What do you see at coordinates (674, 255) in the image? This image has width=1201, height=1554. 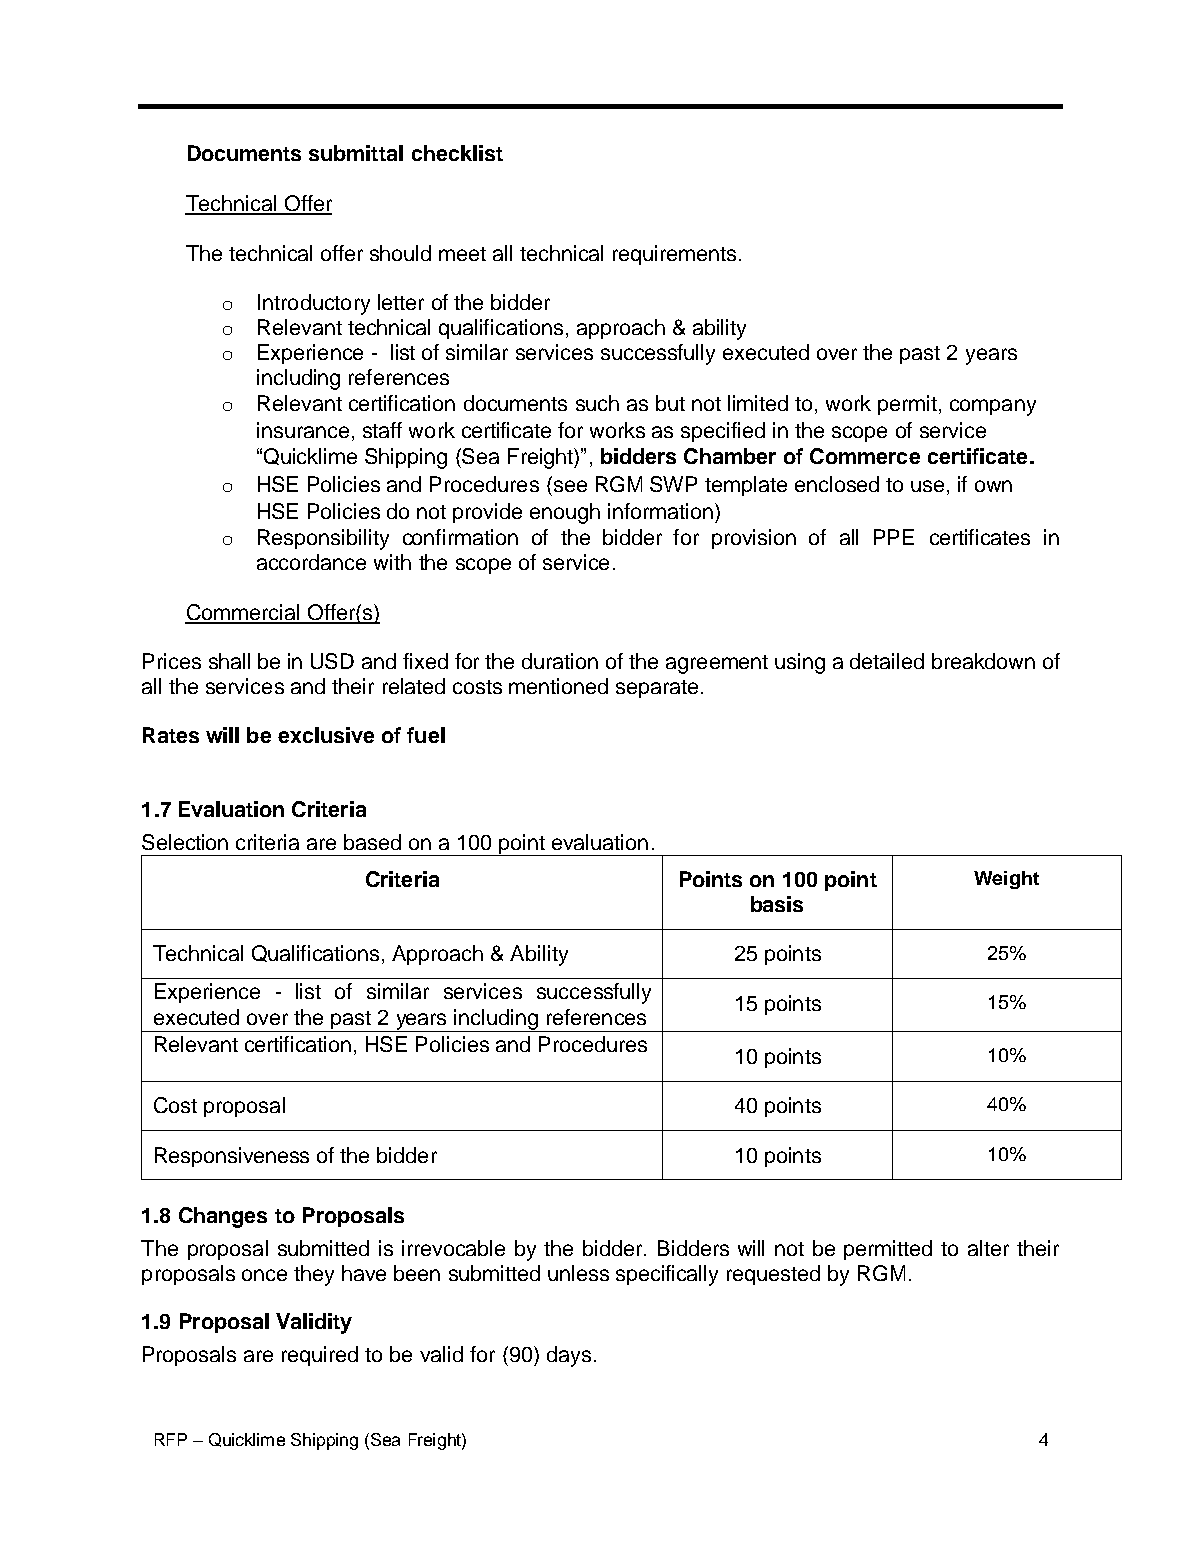 I see `requirements` at bounding box center [674, 255].
